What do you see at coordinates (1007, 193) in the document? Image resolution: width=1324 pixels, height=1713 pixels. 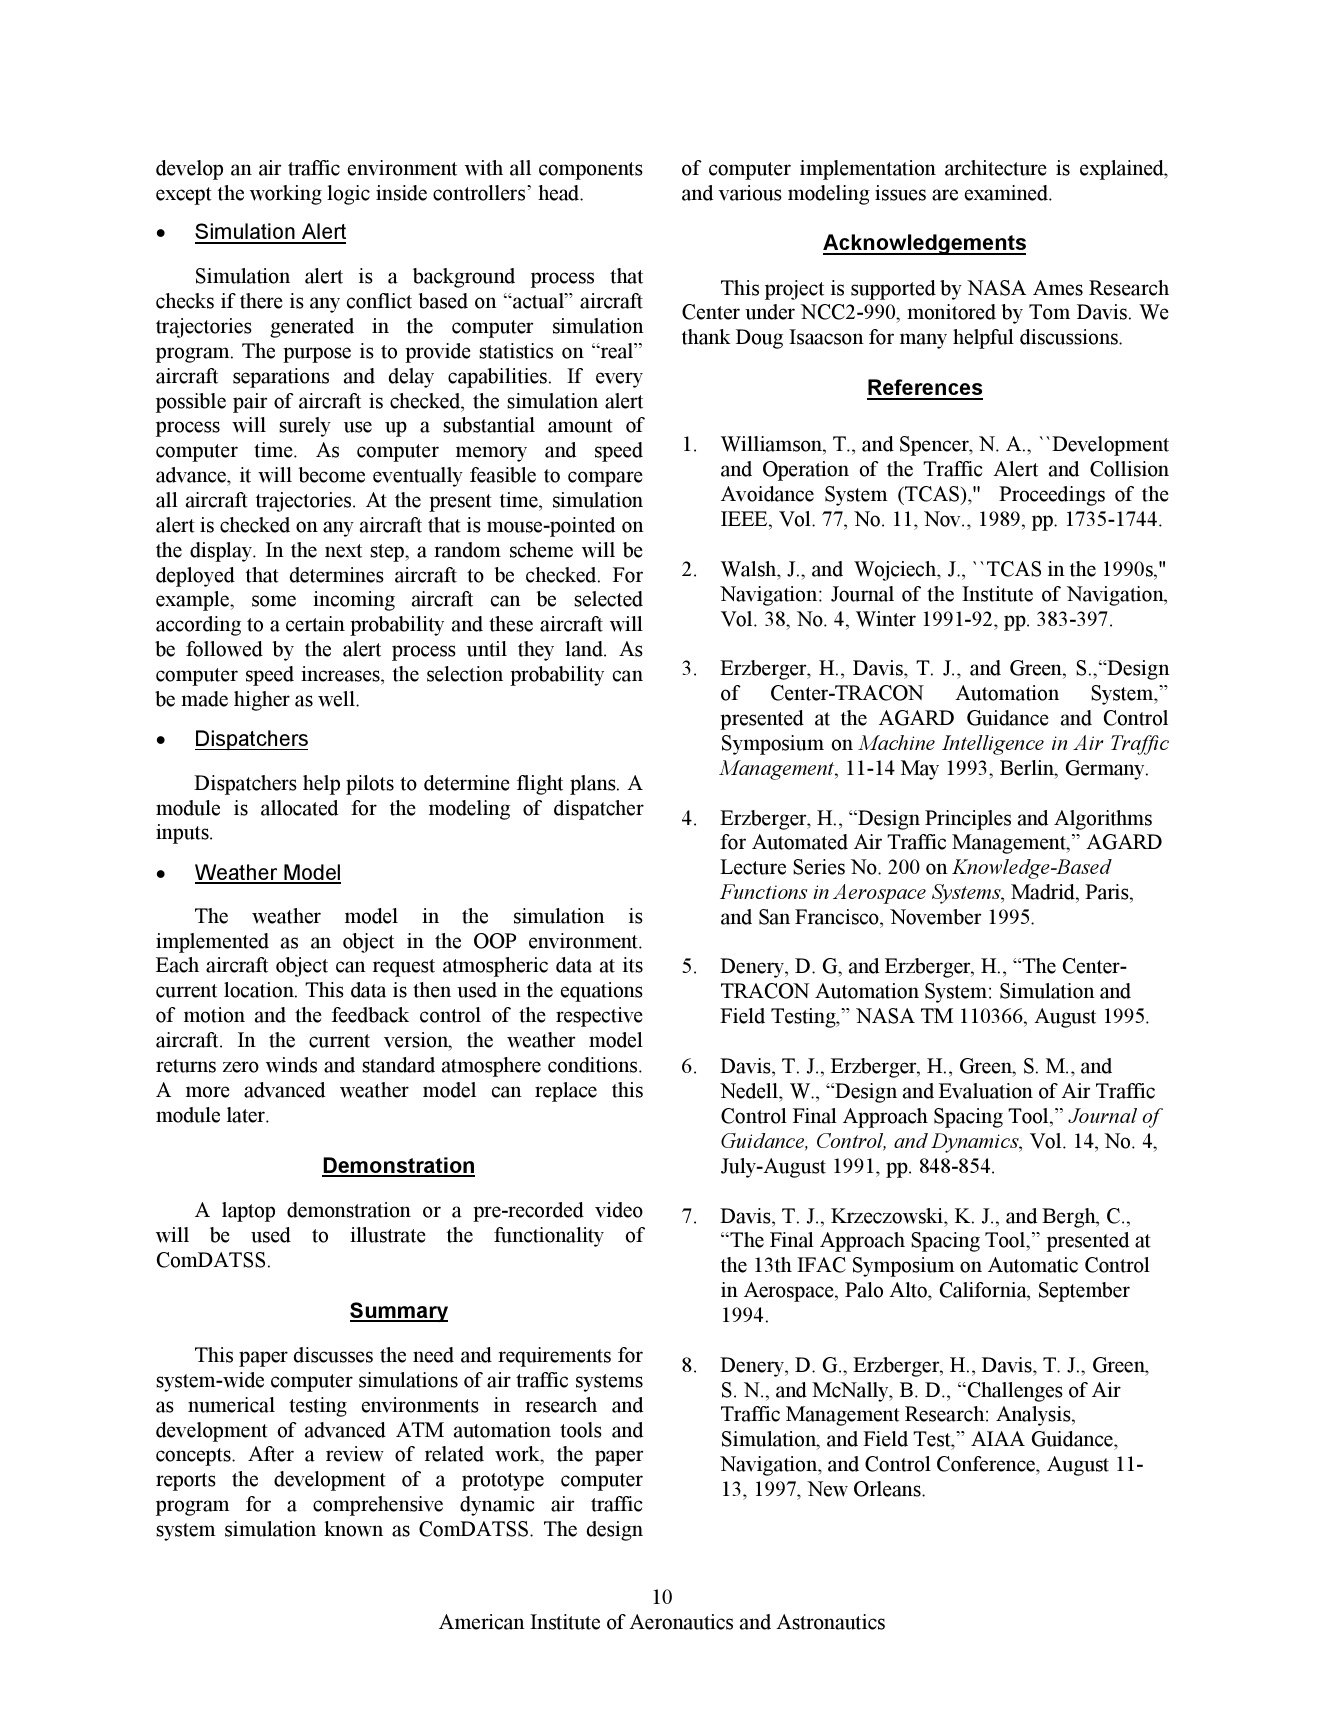 I see `examined` at bounding box center [1007, 193].
